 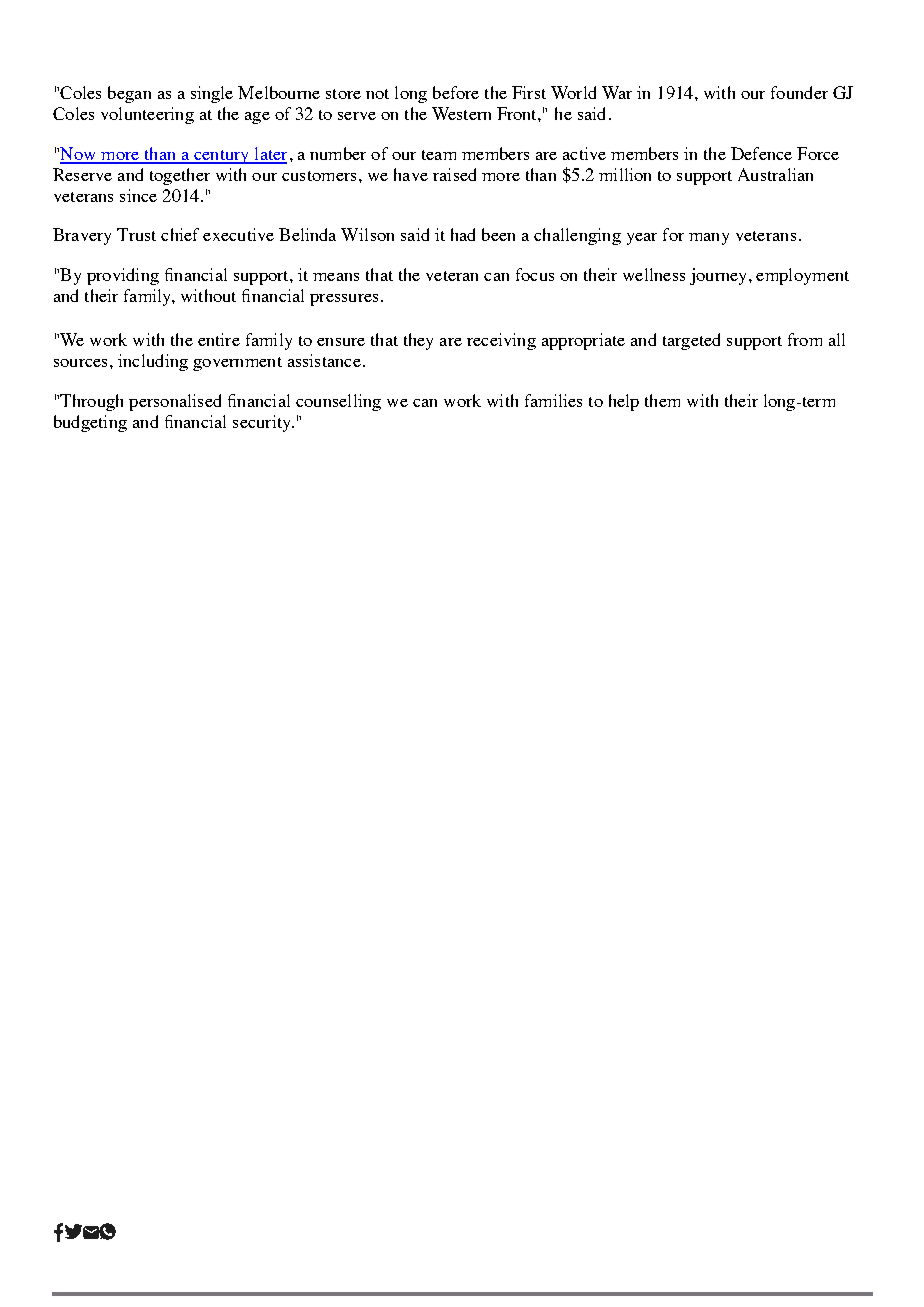 I want to click on began, so click(x=129, y=94).
